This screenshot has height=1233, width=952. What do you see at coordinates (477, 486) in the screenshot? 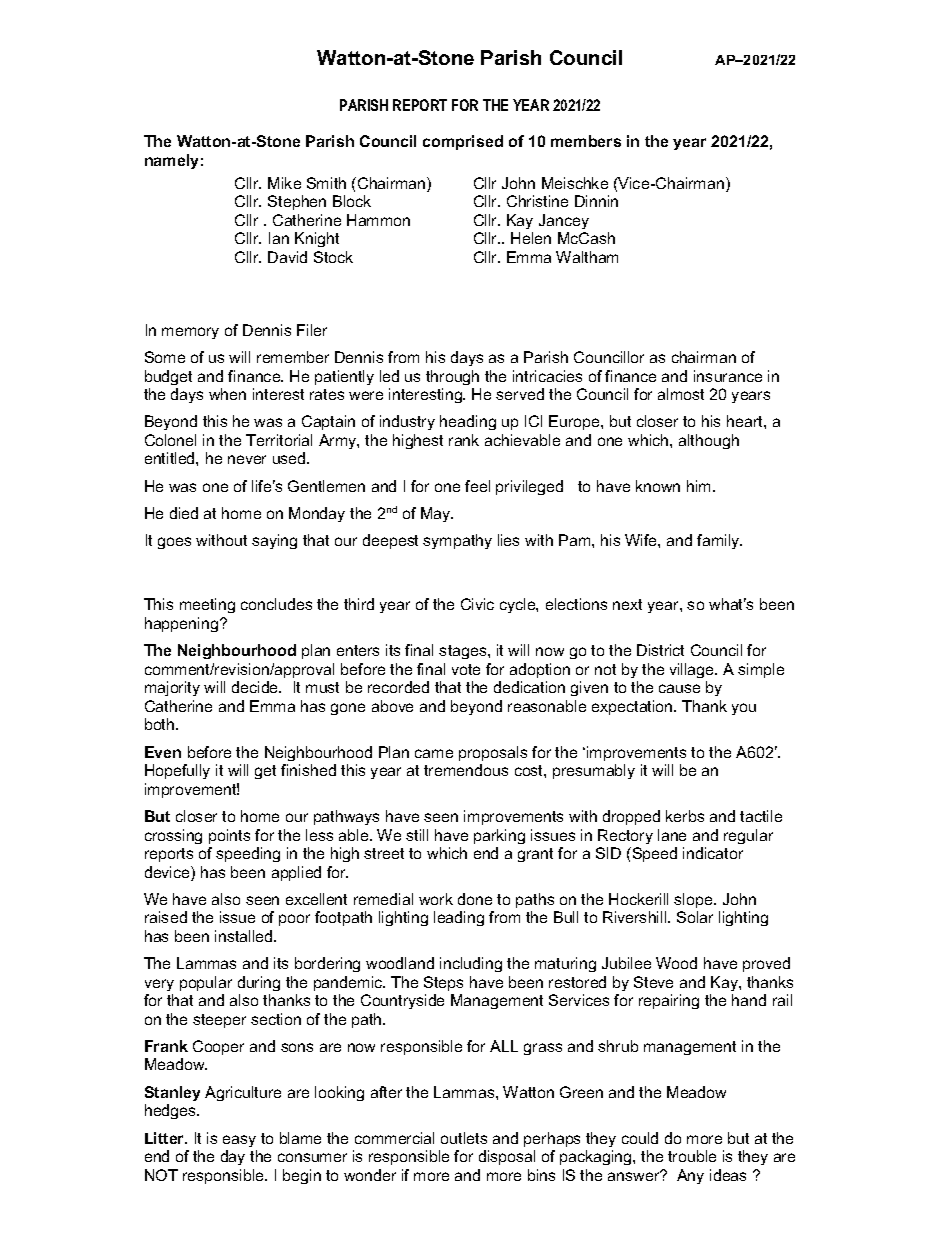
I see `feel` at bounding box center [477, 486].
